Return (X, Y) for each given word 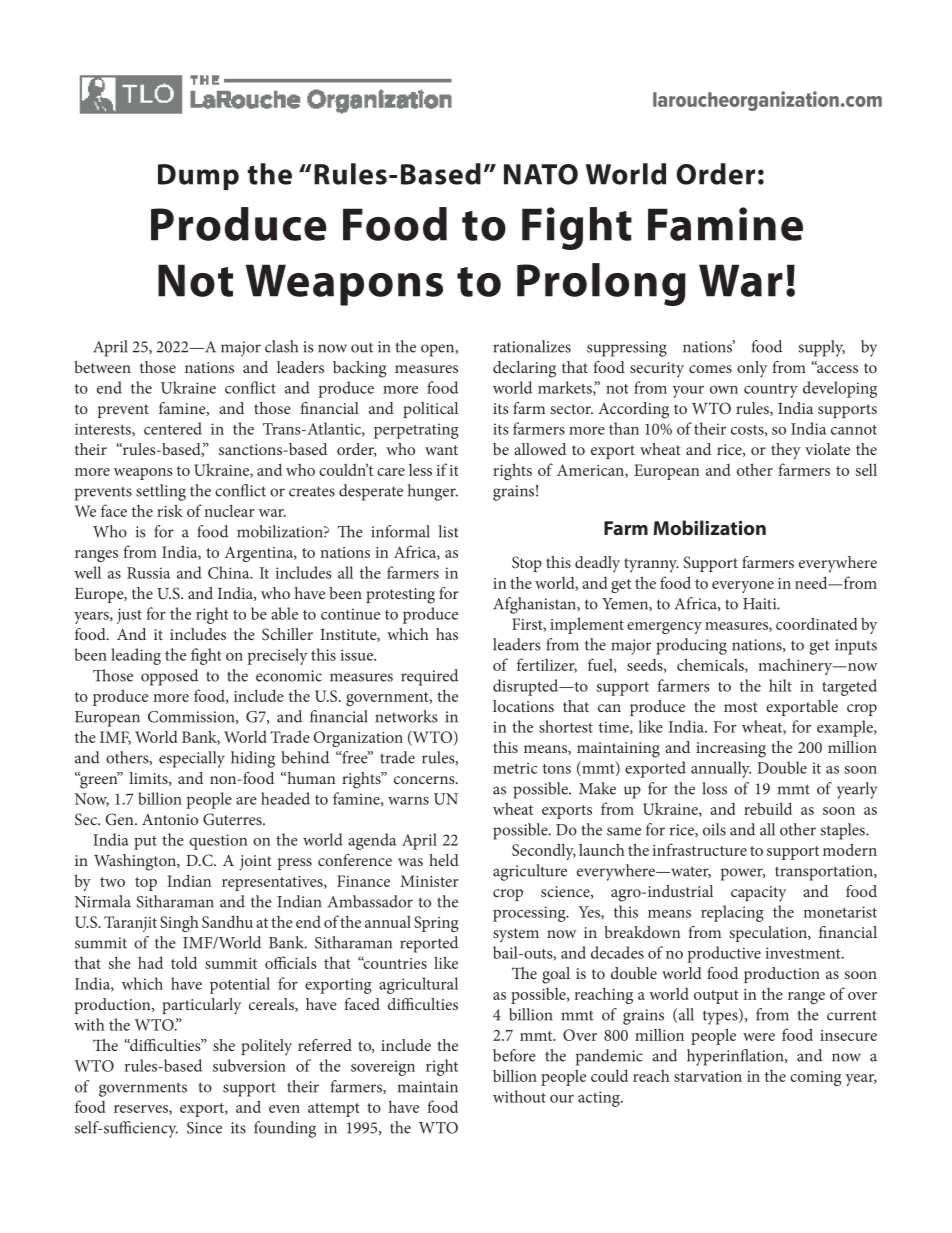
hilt (780, 685)
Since (204, 1128)
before (514, 1055)
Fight (577, 228)
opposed (169, 677)
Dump (198, 177)
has (447, 634)
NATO (541, 174)
